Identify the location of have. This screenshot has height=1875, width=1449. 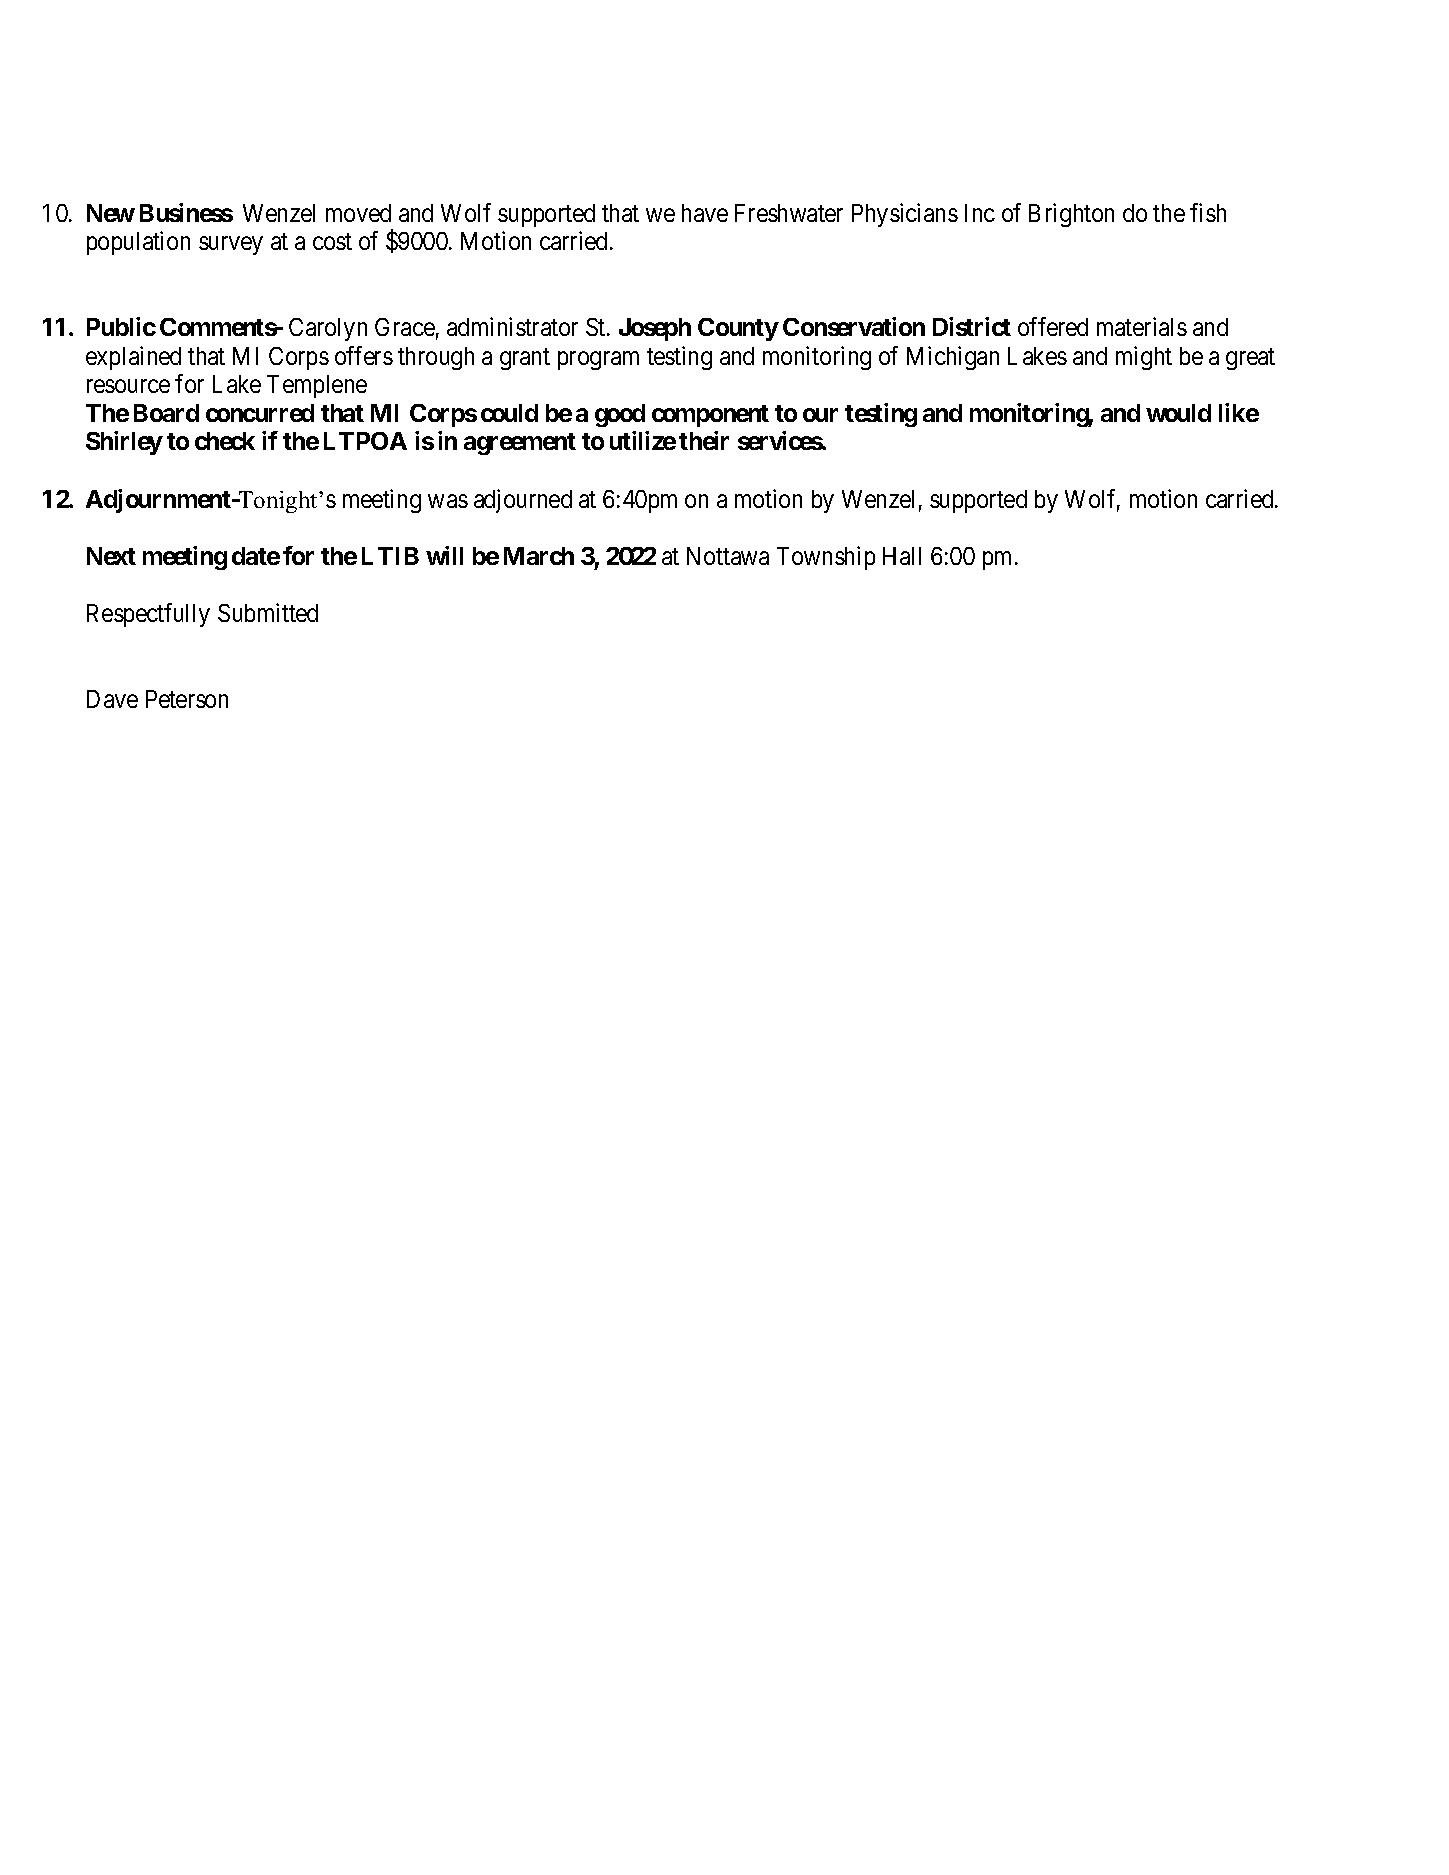
(705, 213).
